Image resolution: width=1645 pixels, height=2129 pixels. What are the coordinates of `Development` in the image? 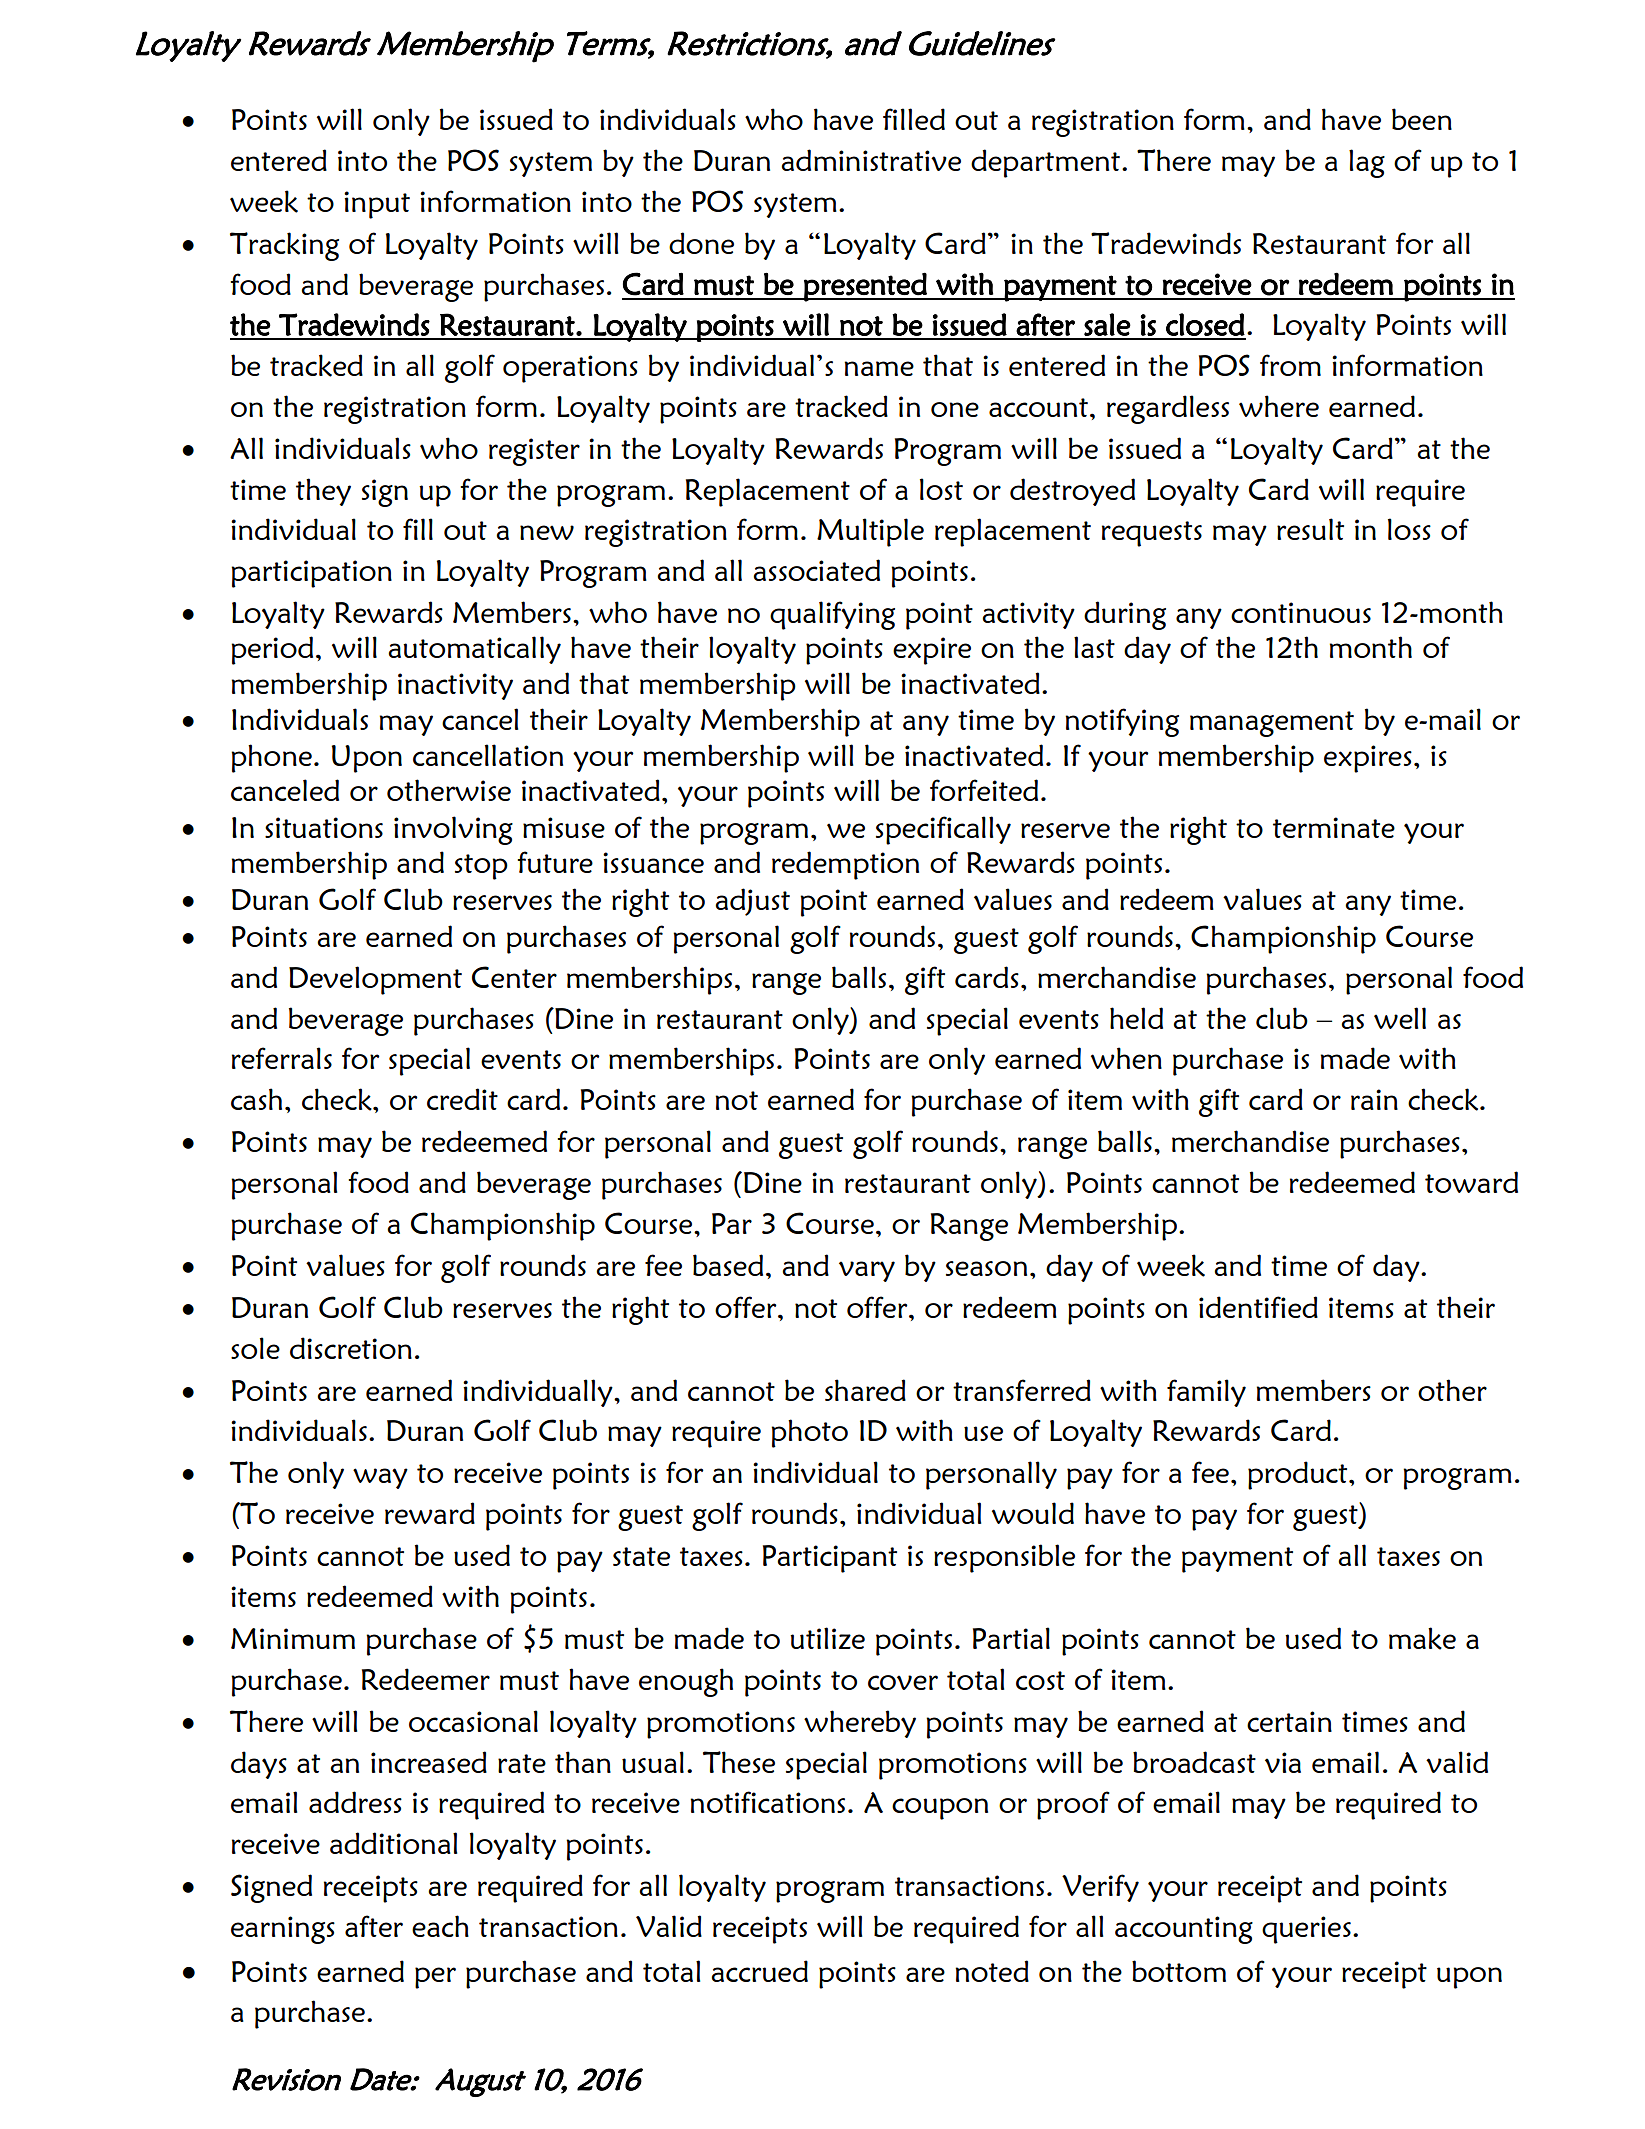 It's located at (375, 980).
